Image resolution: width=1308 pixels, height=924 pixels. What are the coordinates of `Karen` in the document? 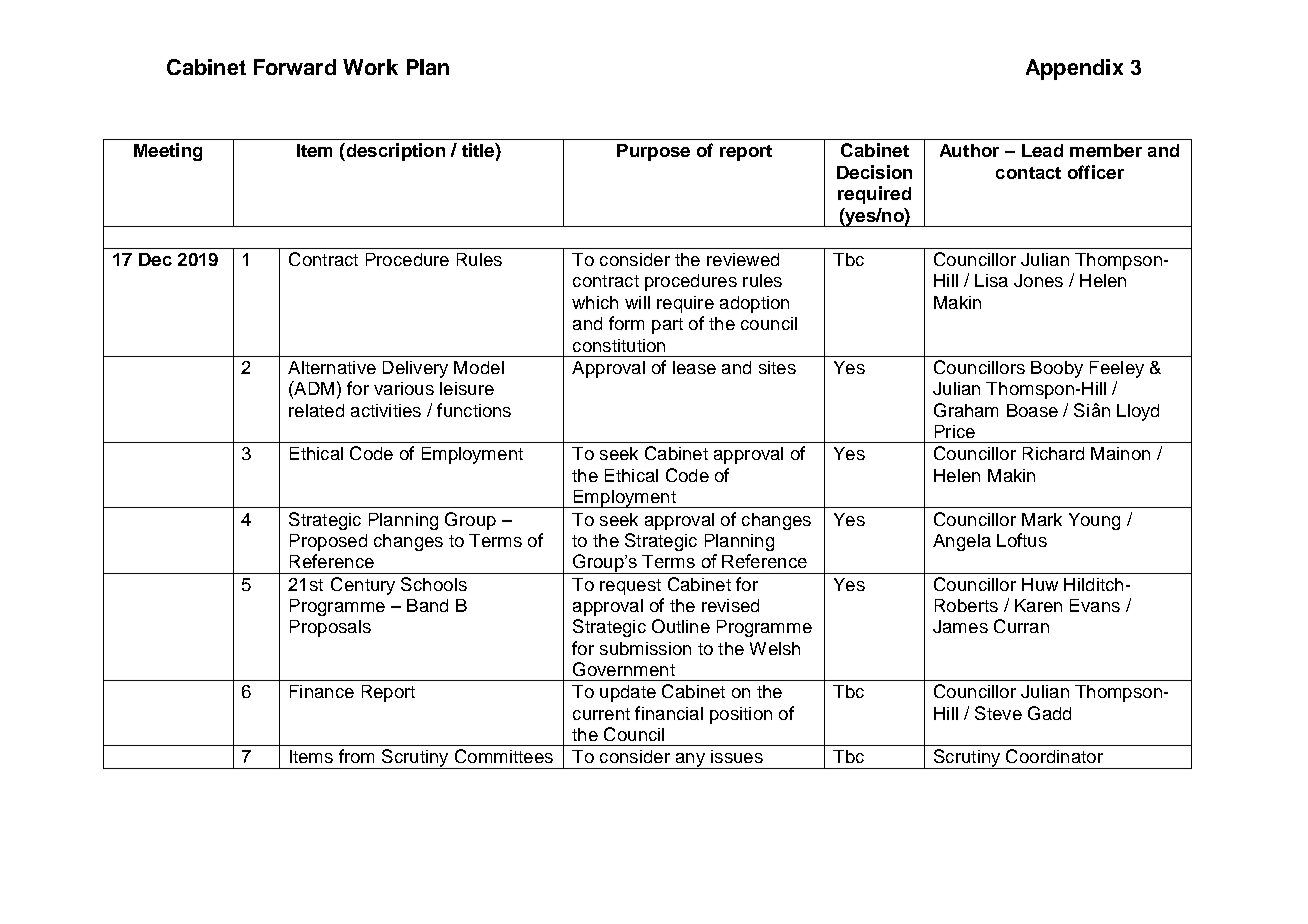 It's located at (1038, 605).
